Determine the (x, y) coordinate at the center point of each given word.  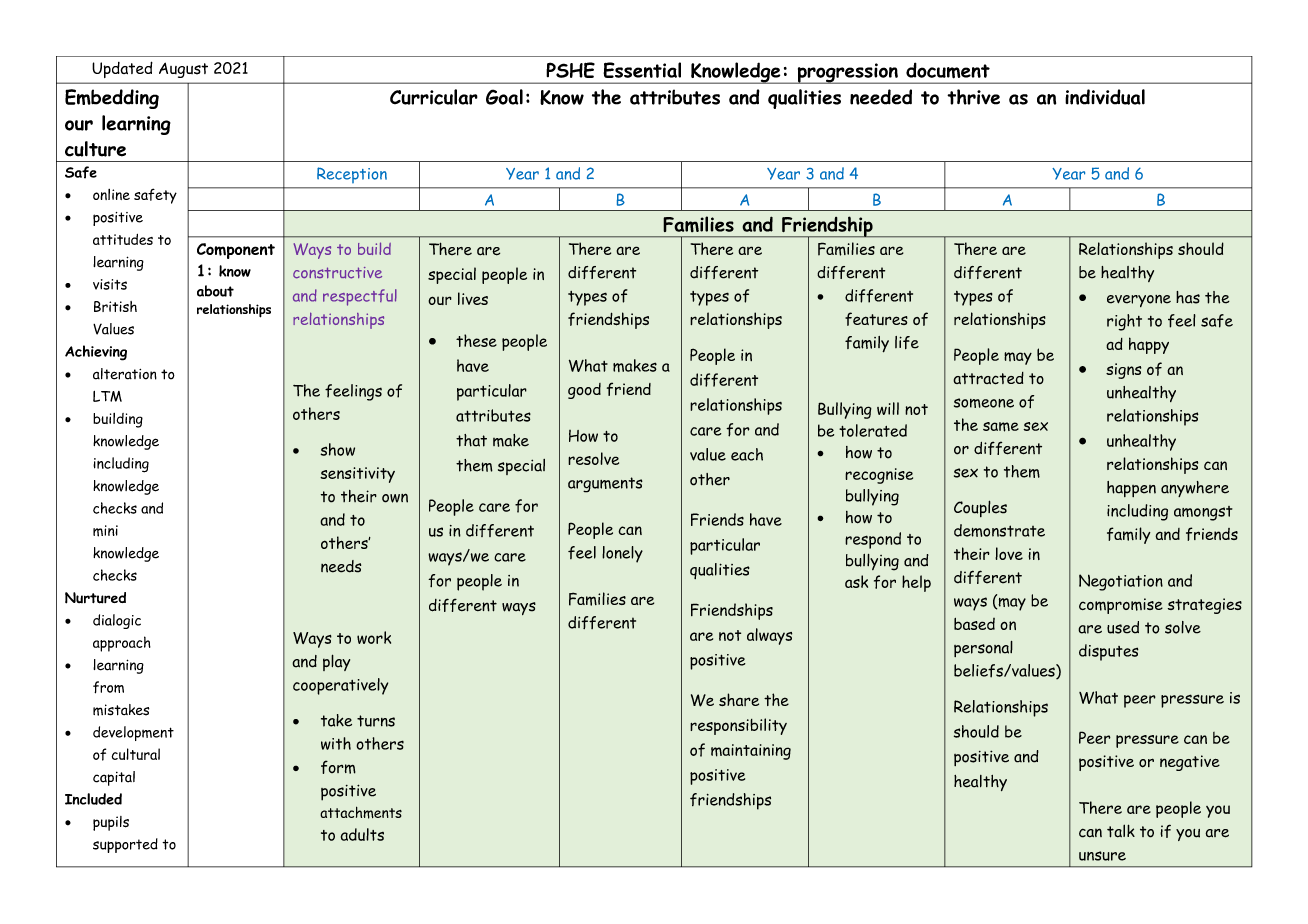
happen (1131, 489)
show (337, 449)
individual (1105, 97)
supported (125, 845)
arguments (605, 485)
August (183, 70)
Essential (642, 70)
